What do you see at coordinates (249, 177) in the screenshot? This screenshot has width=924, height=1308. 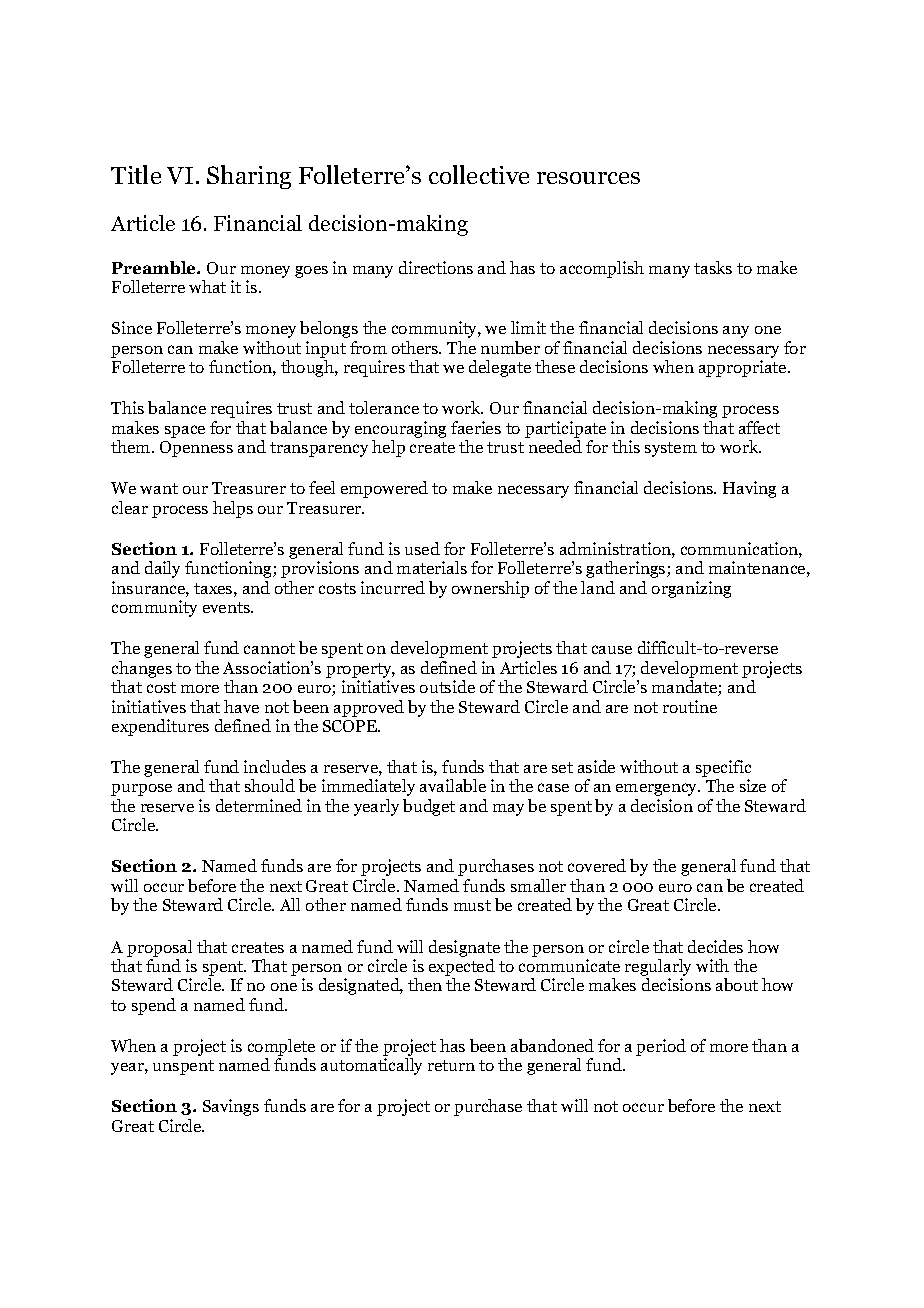 I see `Sharing` at bounding box center [249, 177].
